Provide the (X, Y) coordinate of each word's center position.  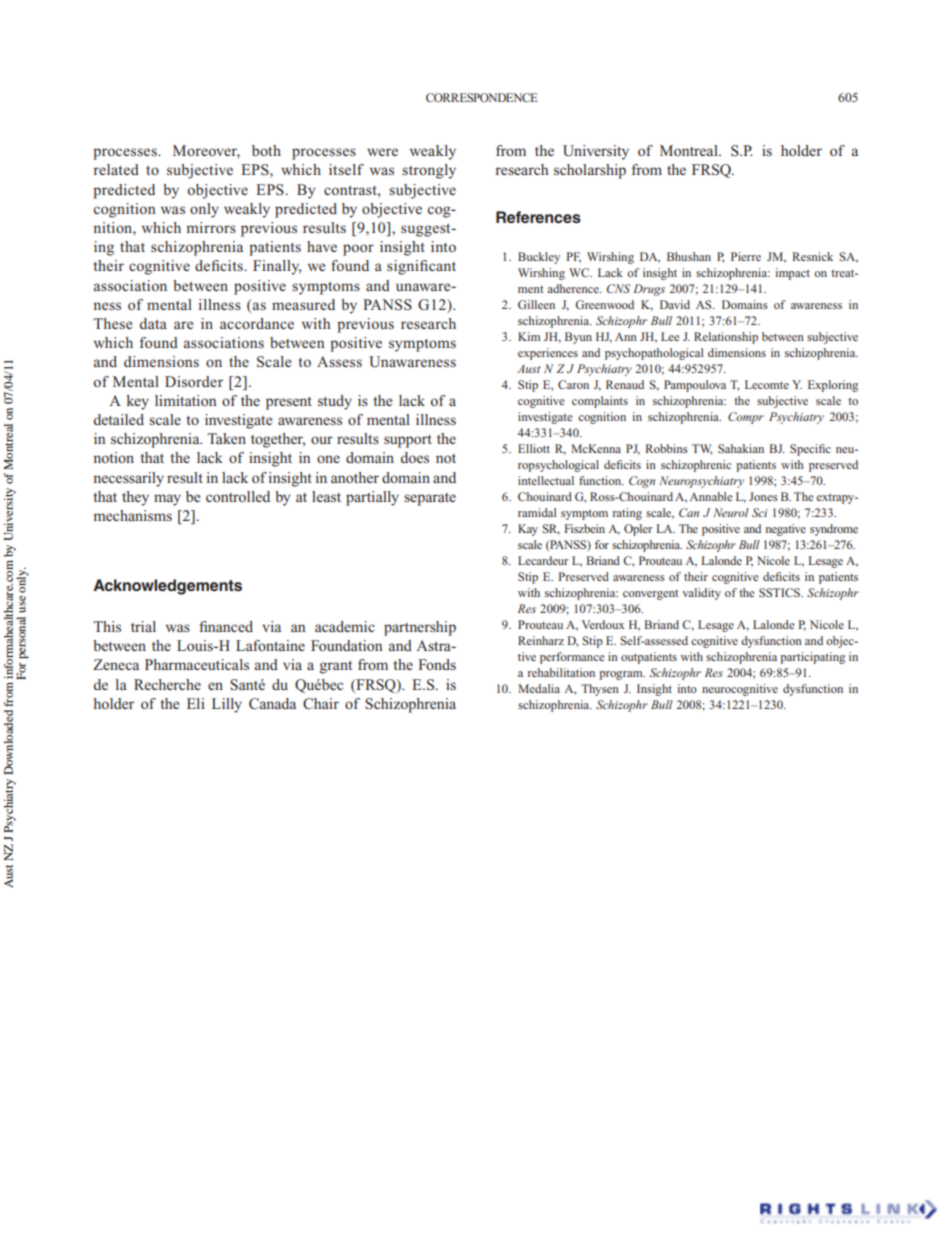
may (167, 500)
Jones (763, 496)
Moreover (206, 152)
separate (430, 499)
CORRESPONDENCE (482, 97)
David (675, 304)
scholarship (590, 171)
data (153, 323)
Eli (196, 703)
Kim (529, 336)
